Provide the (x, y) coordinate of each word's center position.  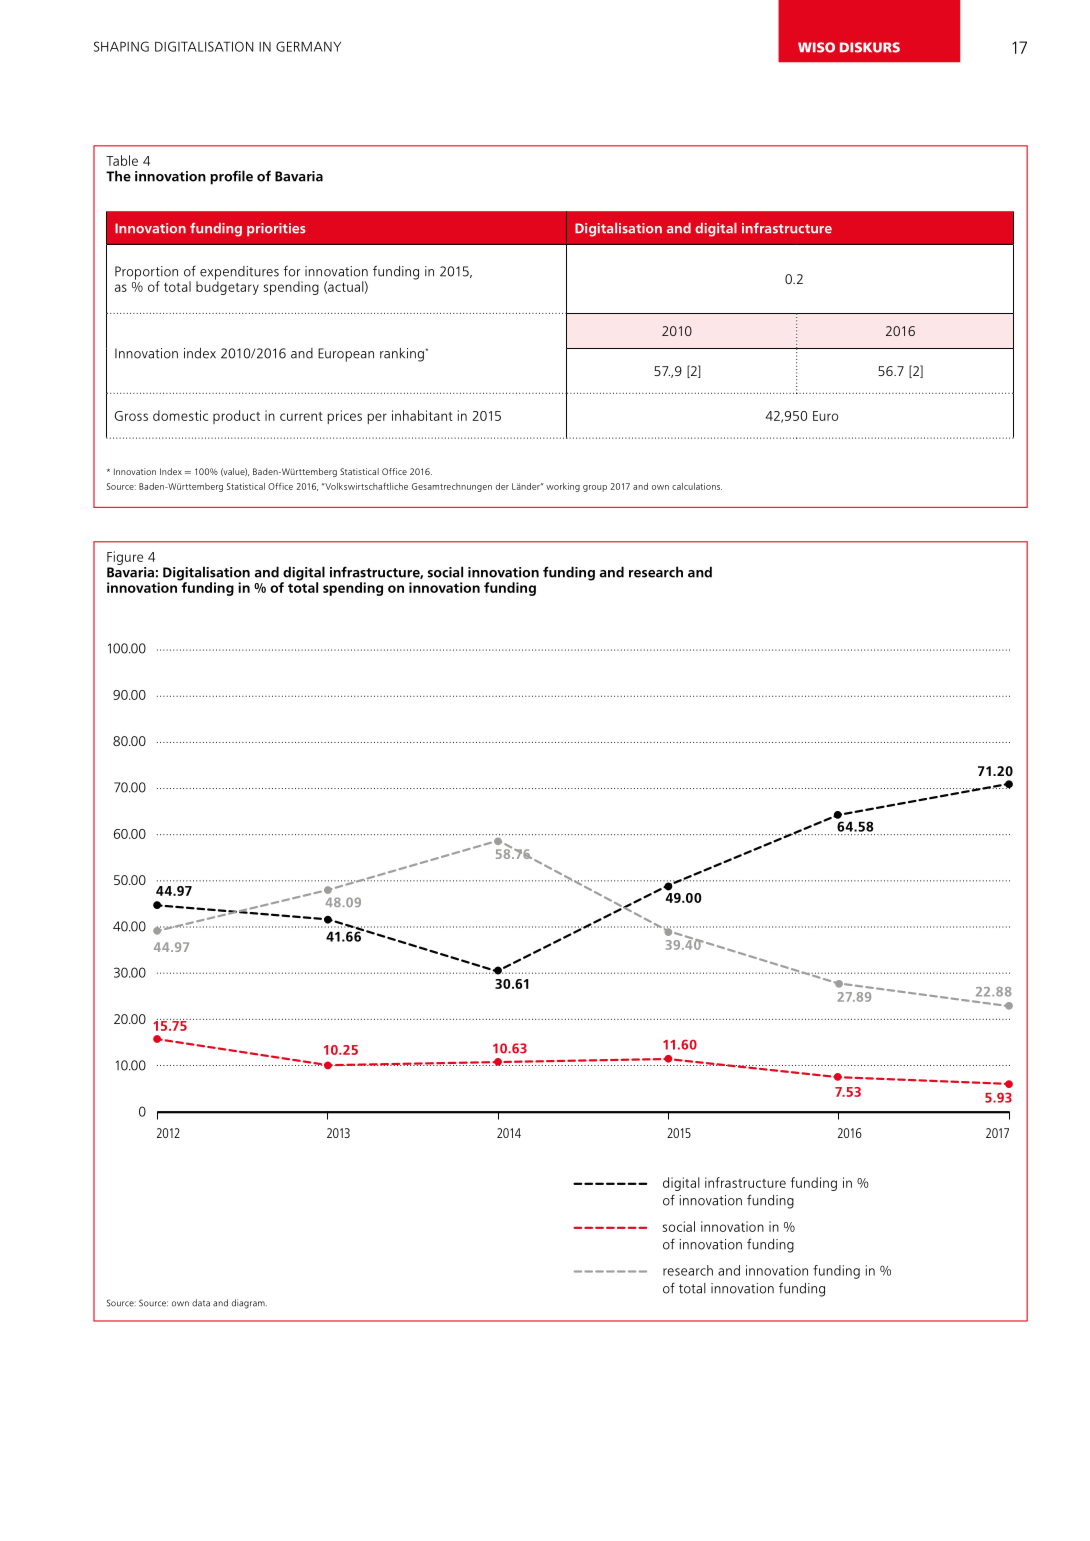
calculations (697, 486)
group (595, 488)
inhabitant (422, 415)
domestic (180, 415)
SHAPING (121, 46)
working (563, 487)
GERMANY (308, 46)
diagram (249, 1304)
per (377, 418)
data (201, 1303)
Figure (125, 558)
